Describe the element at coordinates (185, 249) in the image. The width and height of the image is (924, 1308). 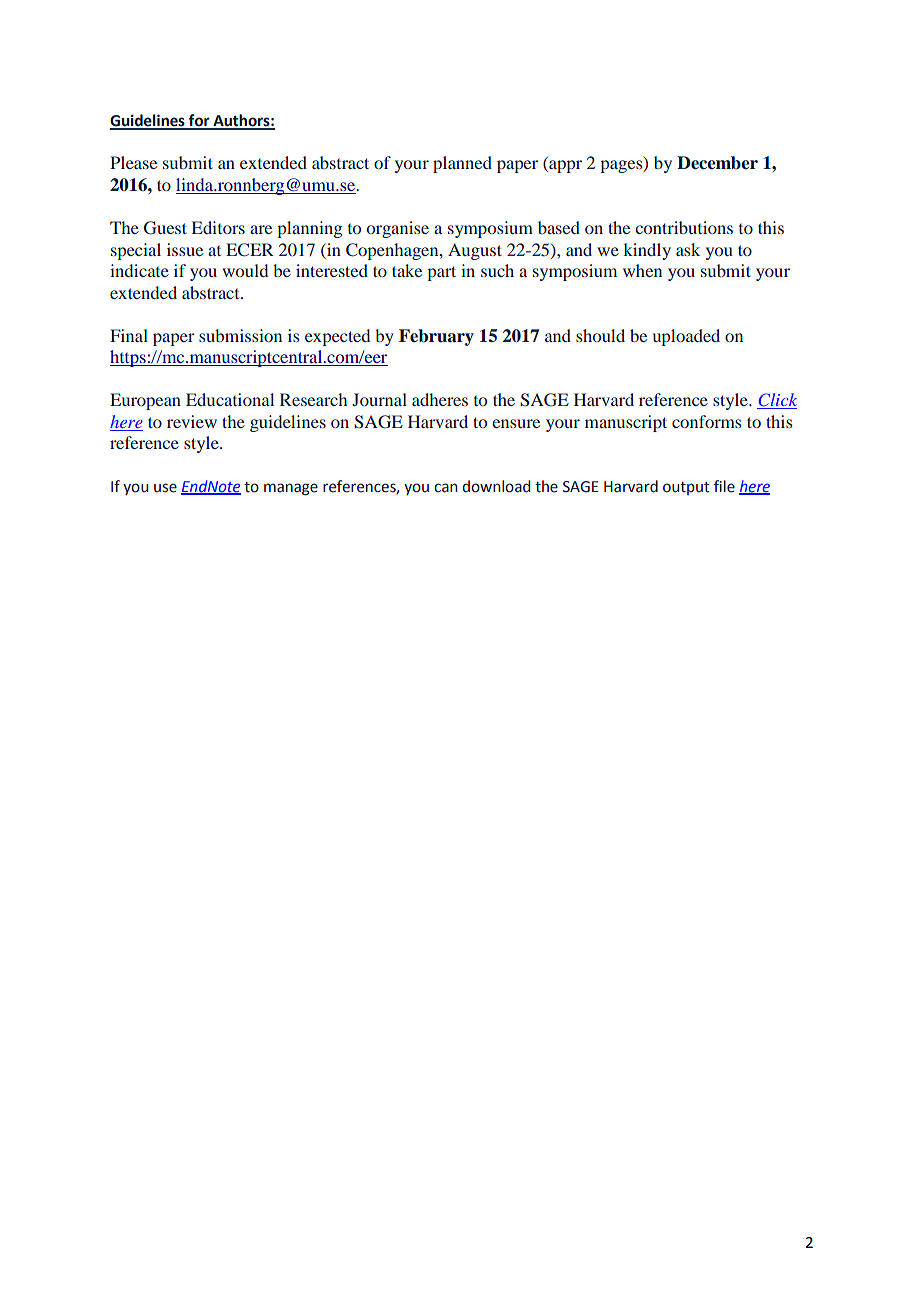
I see `issue` at that location.
